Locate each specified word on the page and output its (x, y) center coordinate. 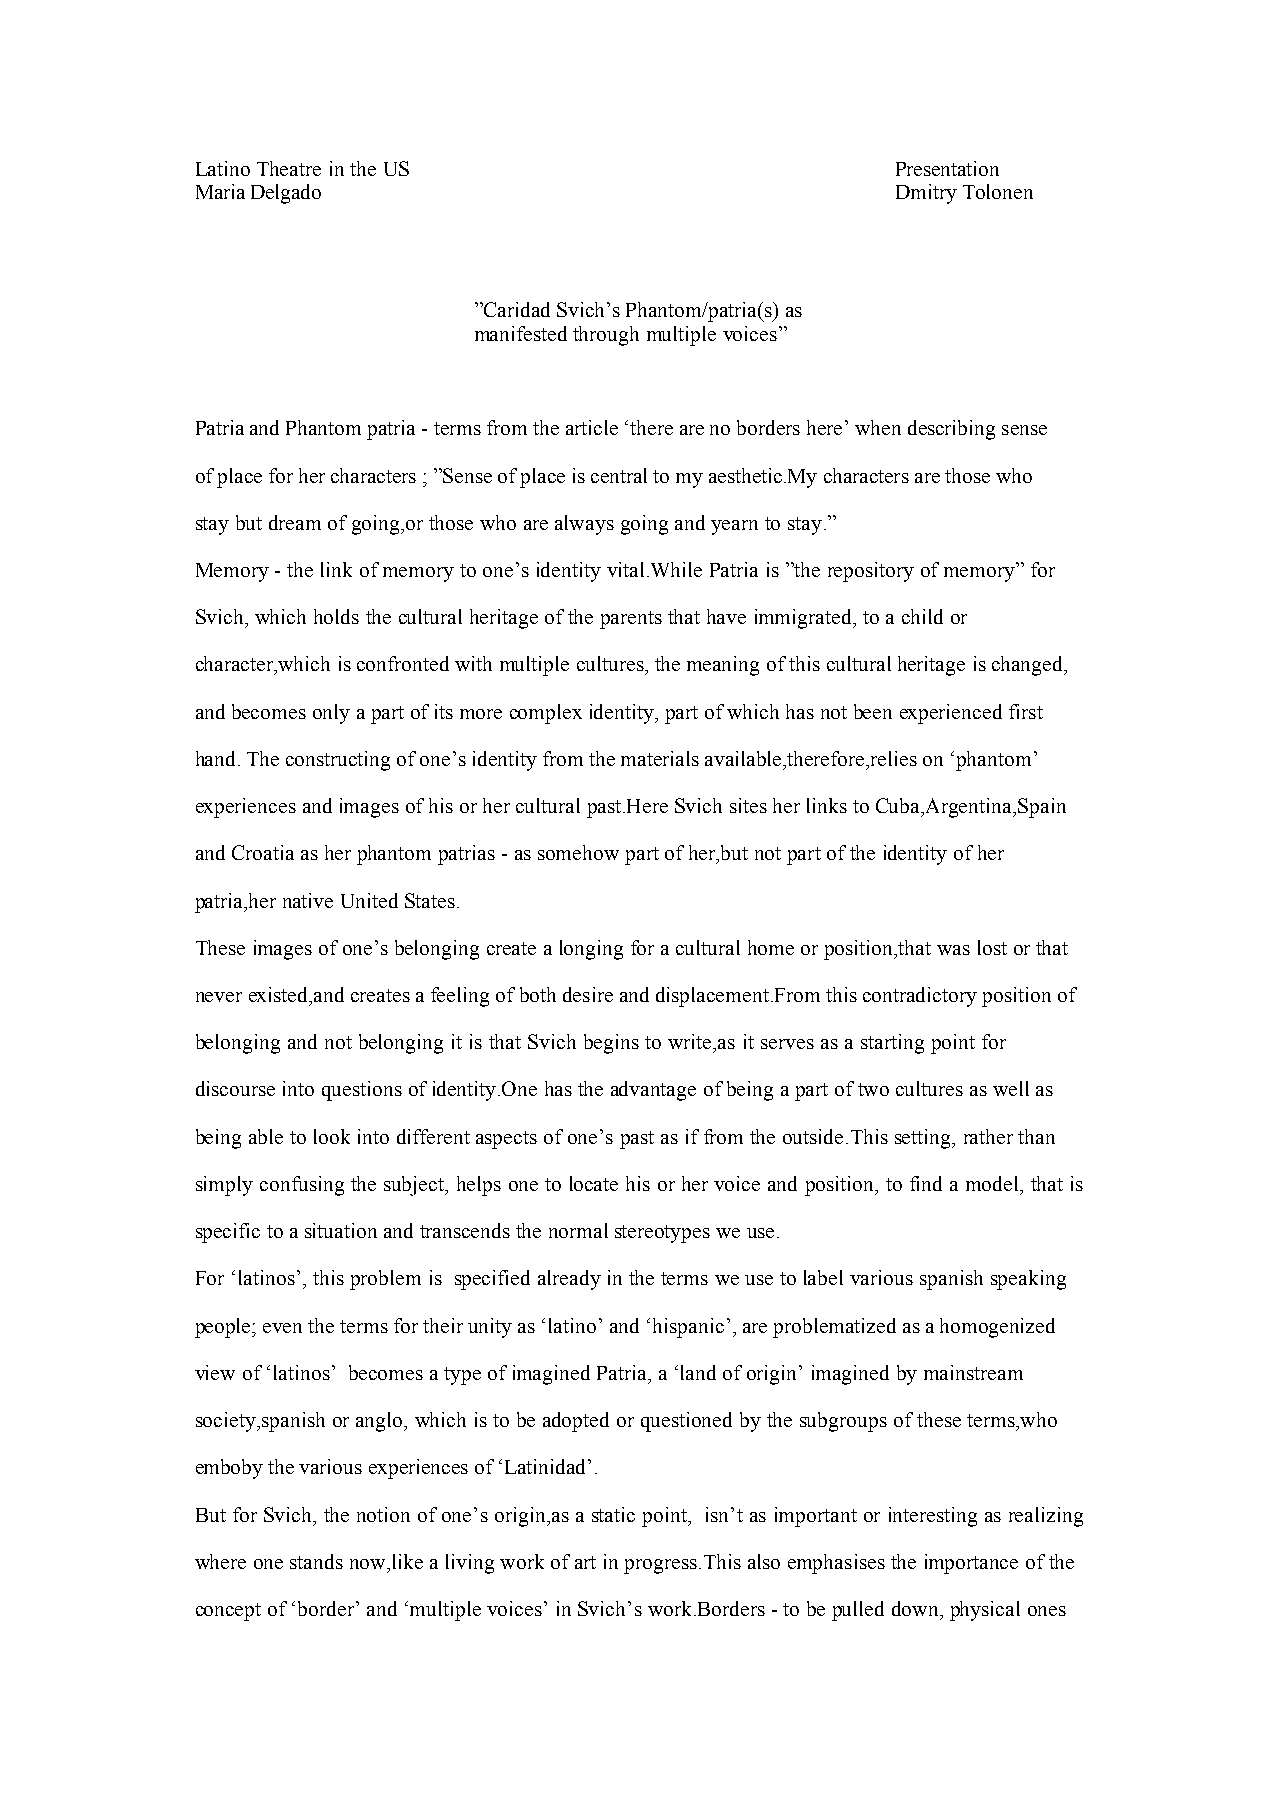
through (606, 336)
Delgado (286, 194)
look (332, 1136)
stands (316, 1561)
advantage (653, 1091)
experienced (951, 714)
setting (924, 1139)
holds (336, 616)
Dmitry (926, 194)
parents (631, 620)
